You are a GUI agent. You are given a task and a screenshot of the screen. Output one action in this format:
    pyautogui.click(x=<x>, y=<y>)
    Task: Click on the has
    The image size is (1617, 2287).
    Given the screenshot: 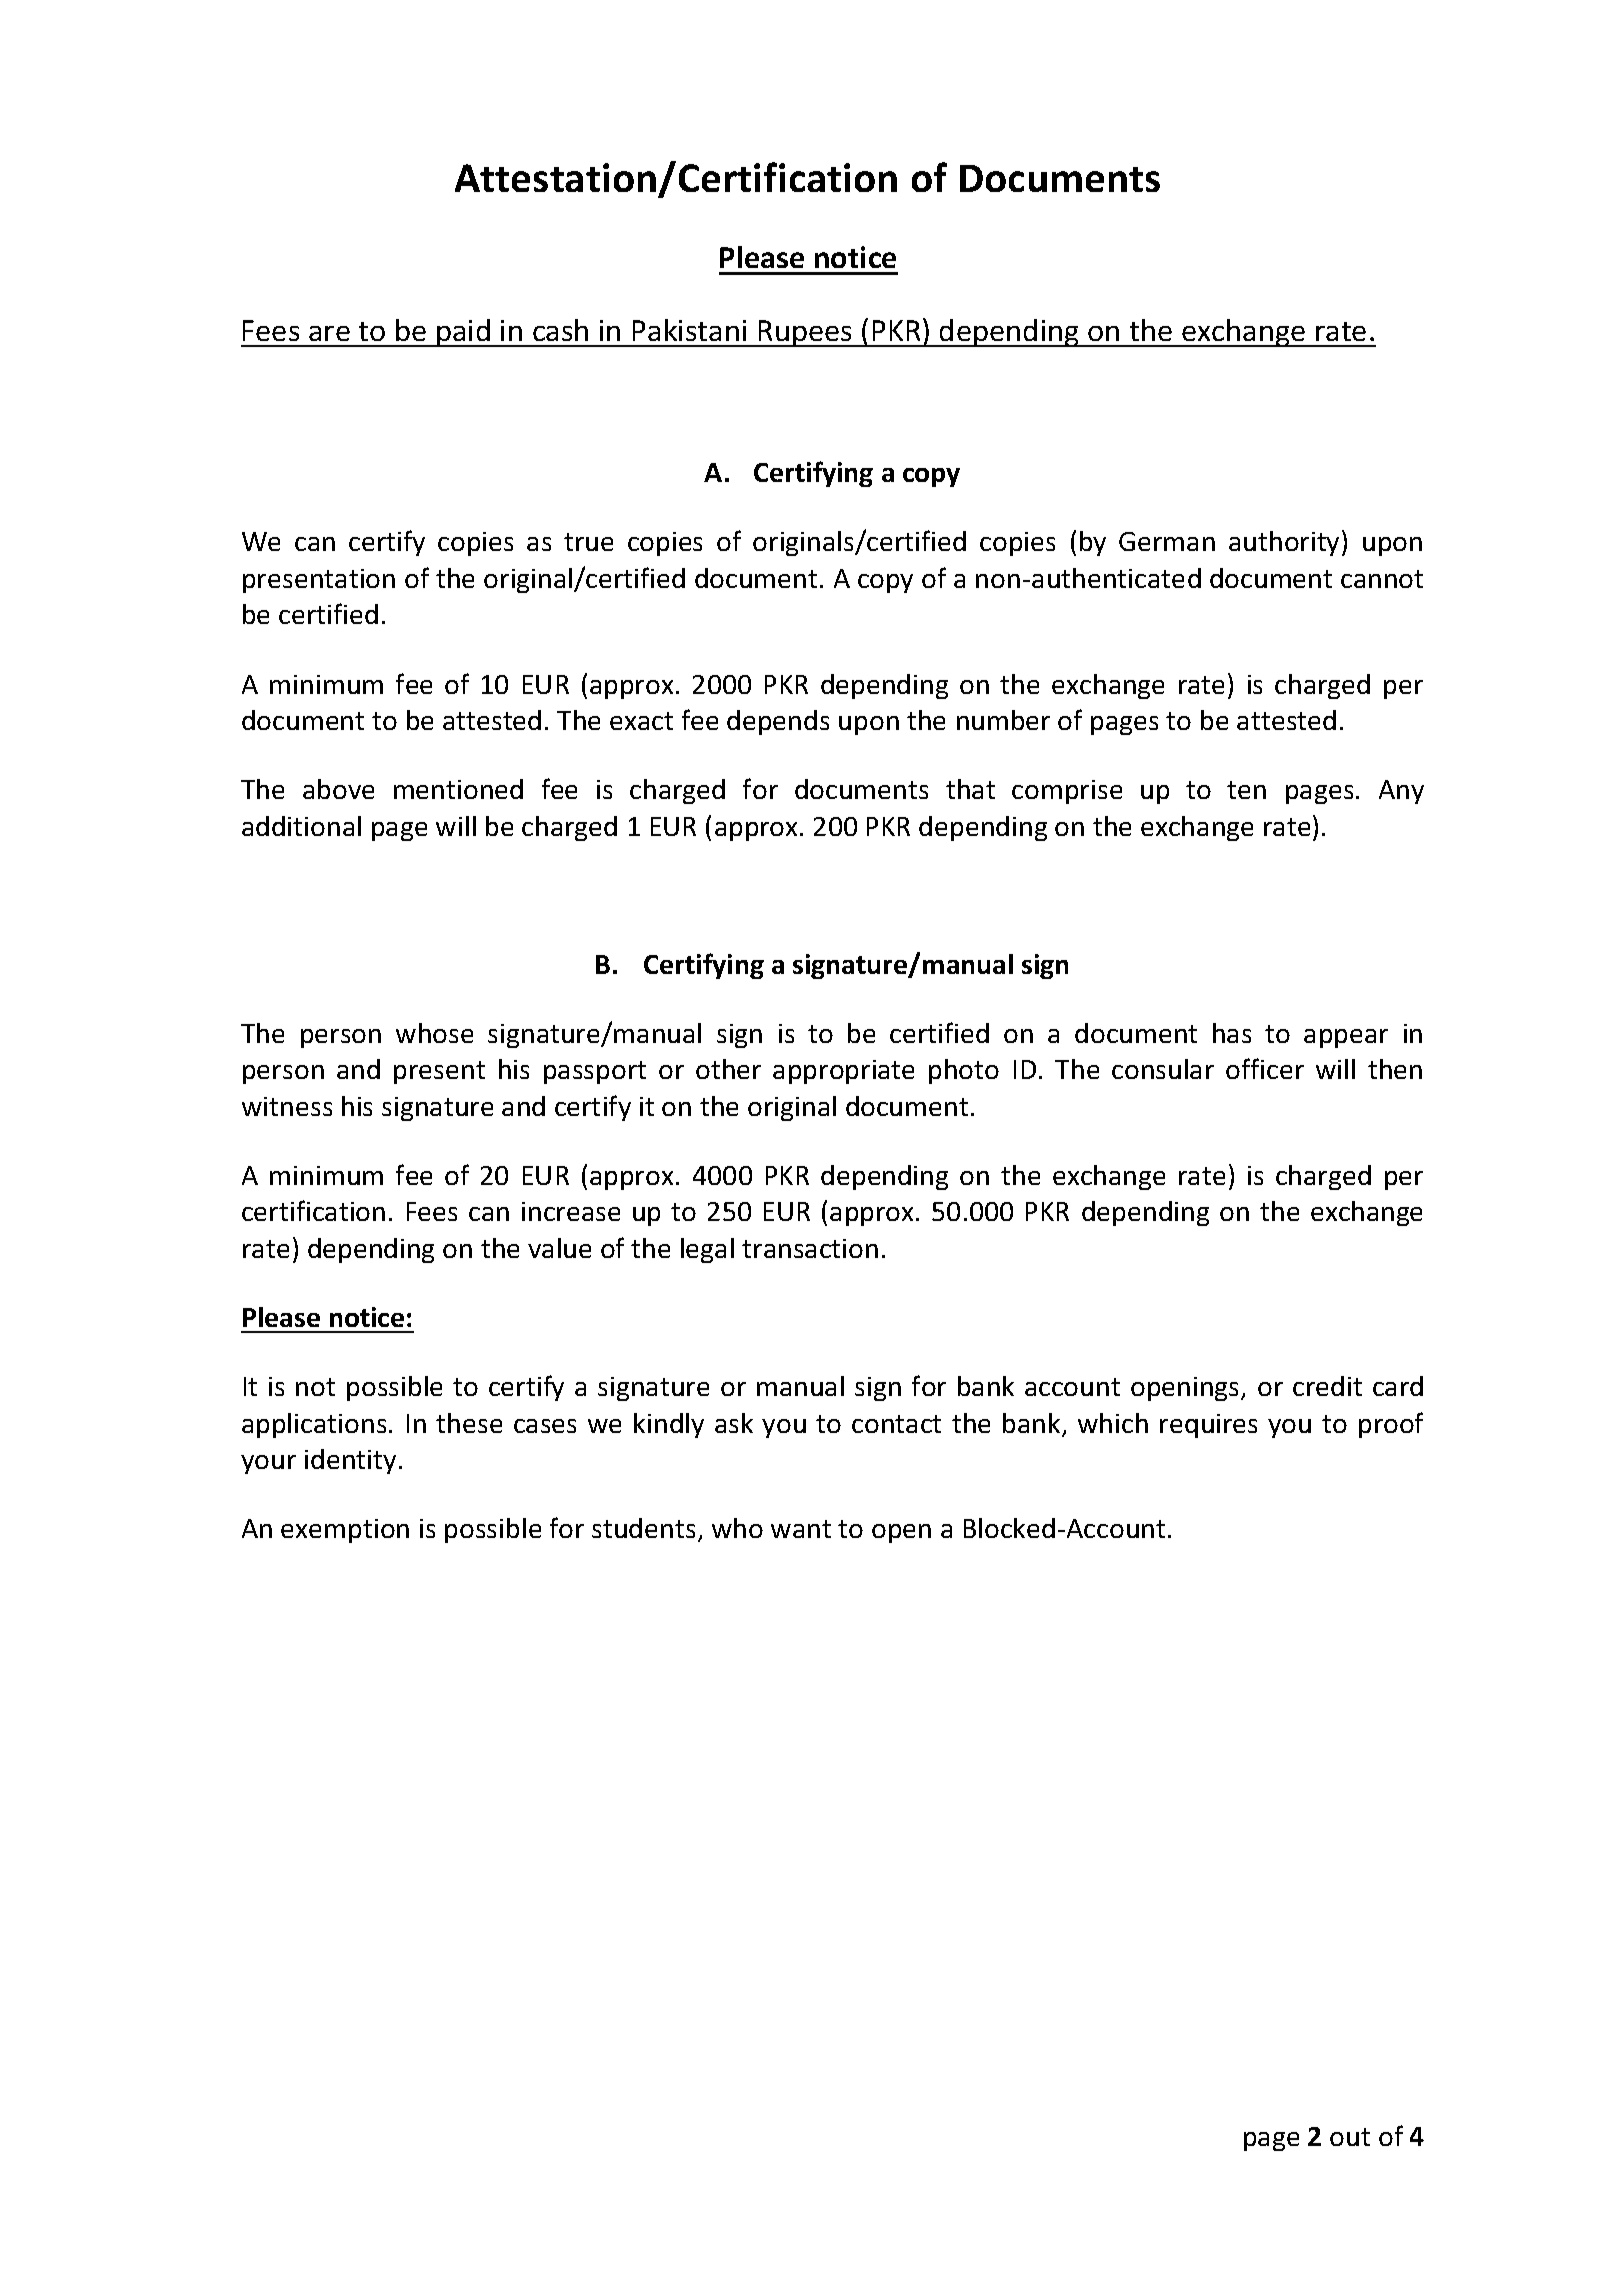 What is the action you would take?
    pyautogui.click(x=1232, y=1033)
